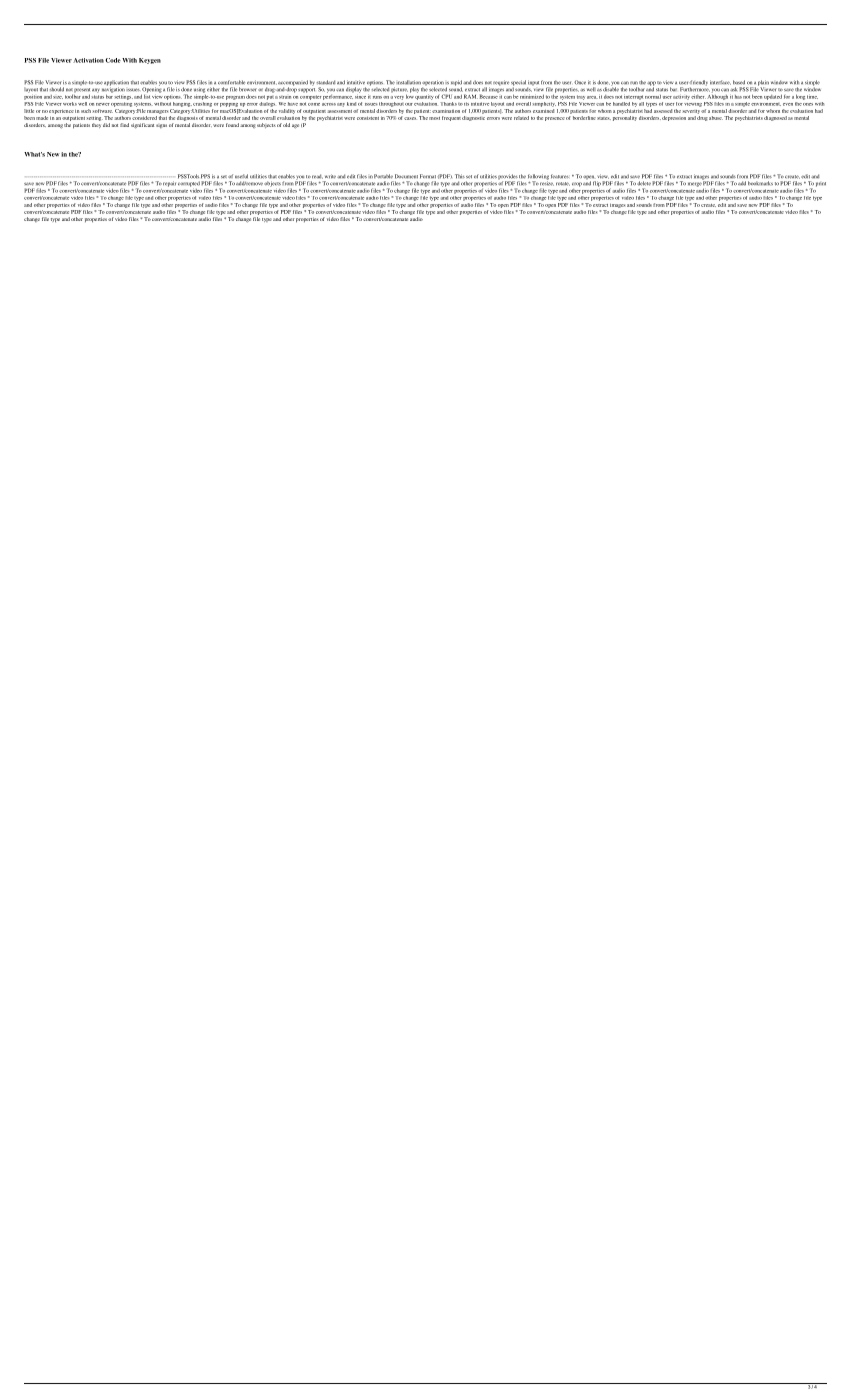  What do you see at coordinates (150, 61) in the screenshot?
I see `Keygen` at bounding box center [150, 61].
